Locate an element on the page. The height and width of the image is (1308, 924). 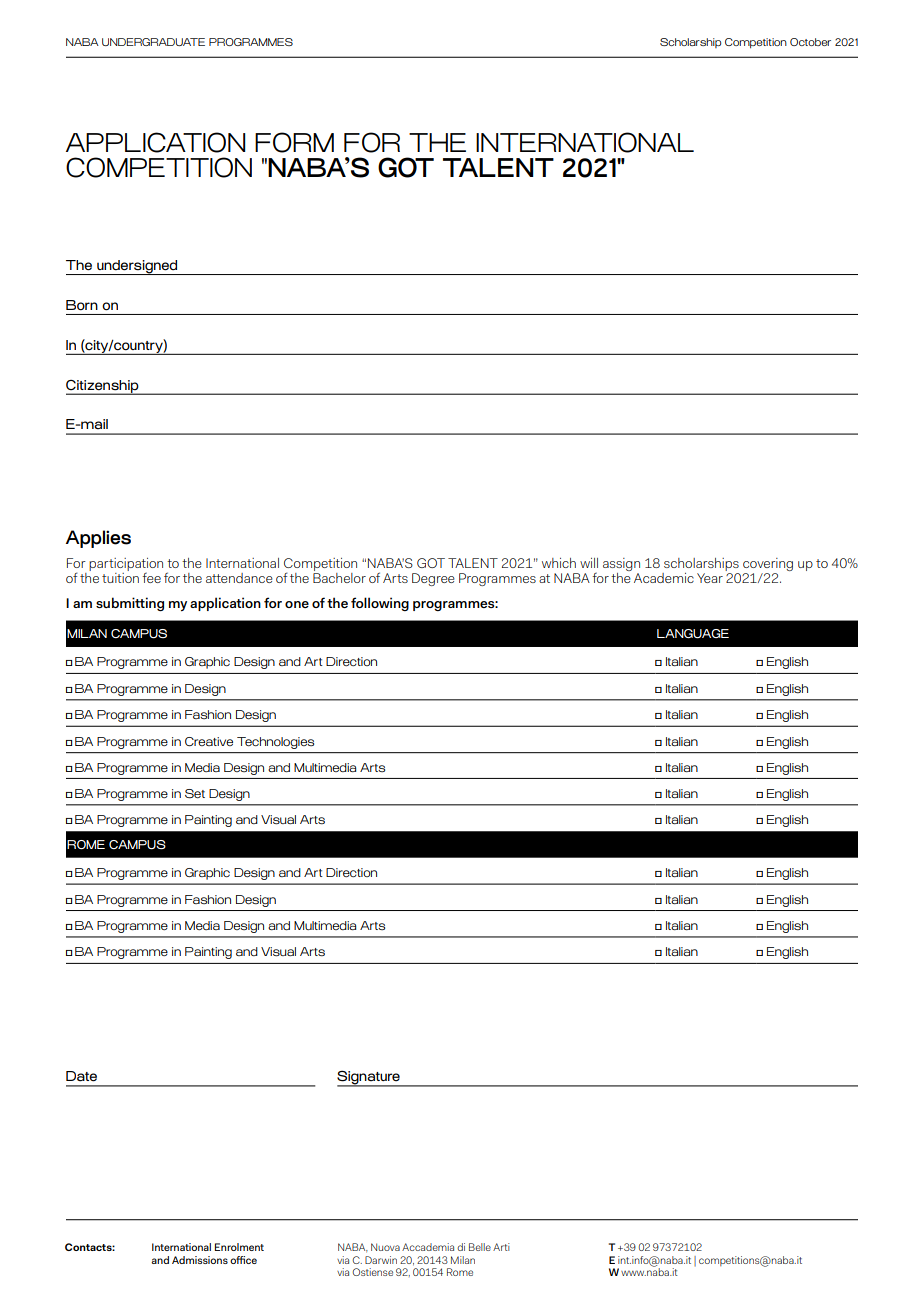
Citizenship is located at coordinates (103, 387).
